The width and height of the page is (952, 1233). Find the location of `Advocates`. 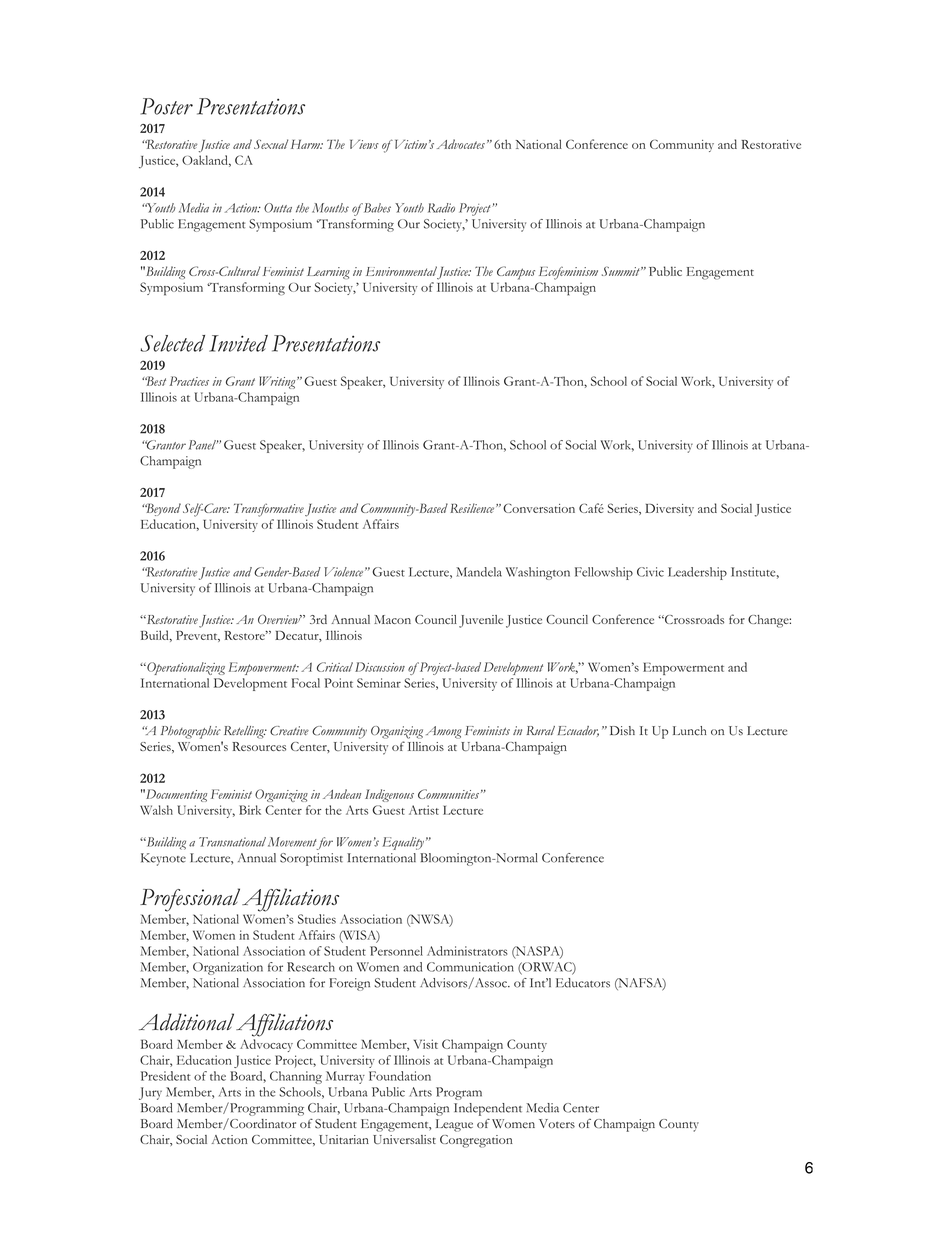

Advocates is located at coordinates (461, 144).
